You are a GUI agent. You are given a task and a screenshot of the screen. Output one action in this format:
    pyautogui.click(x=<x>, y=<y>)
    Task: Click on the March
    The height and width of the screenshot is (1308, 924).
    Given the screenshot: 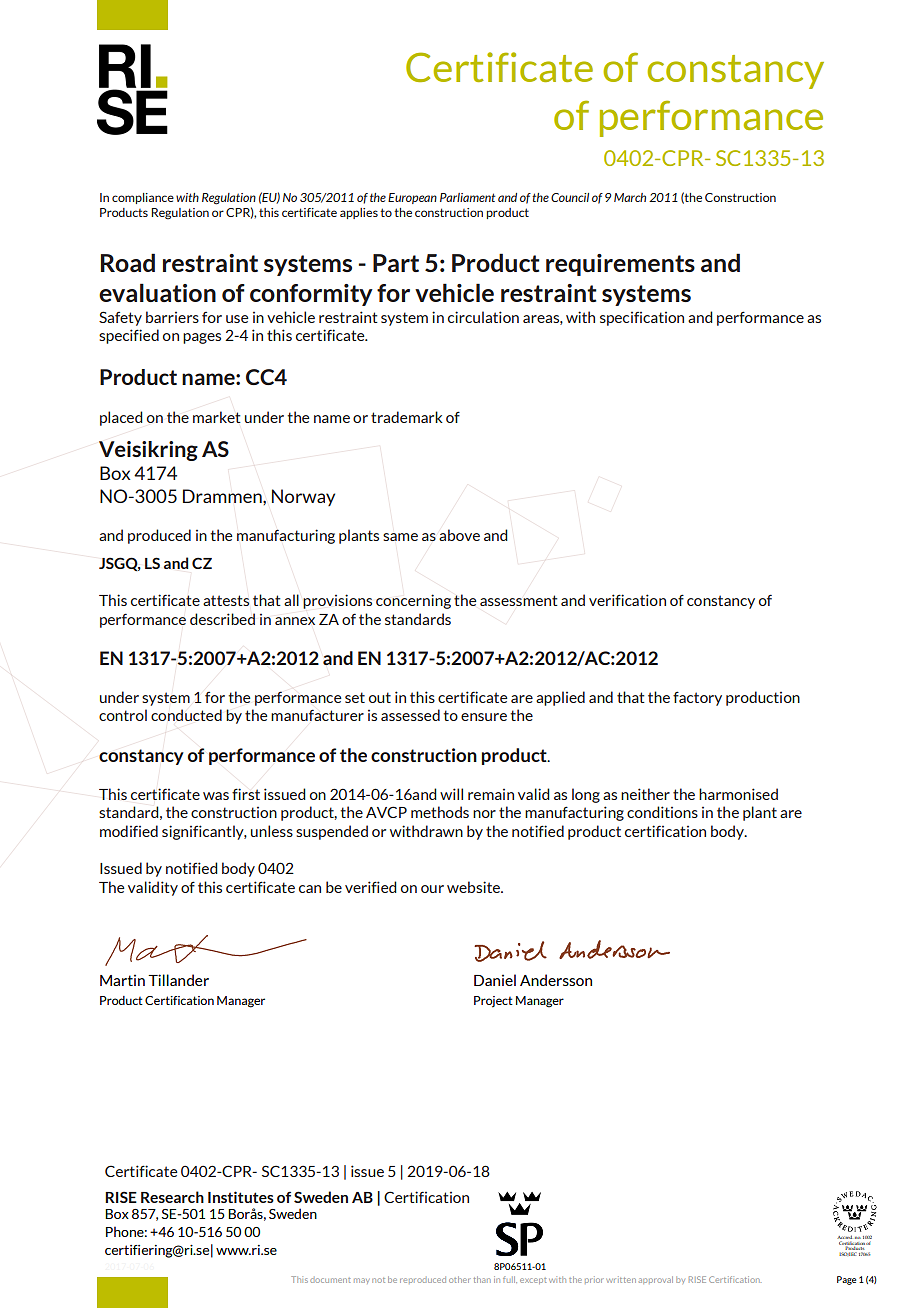 What is the action you would take?
    pyautogui.click(x=630, y=197)
